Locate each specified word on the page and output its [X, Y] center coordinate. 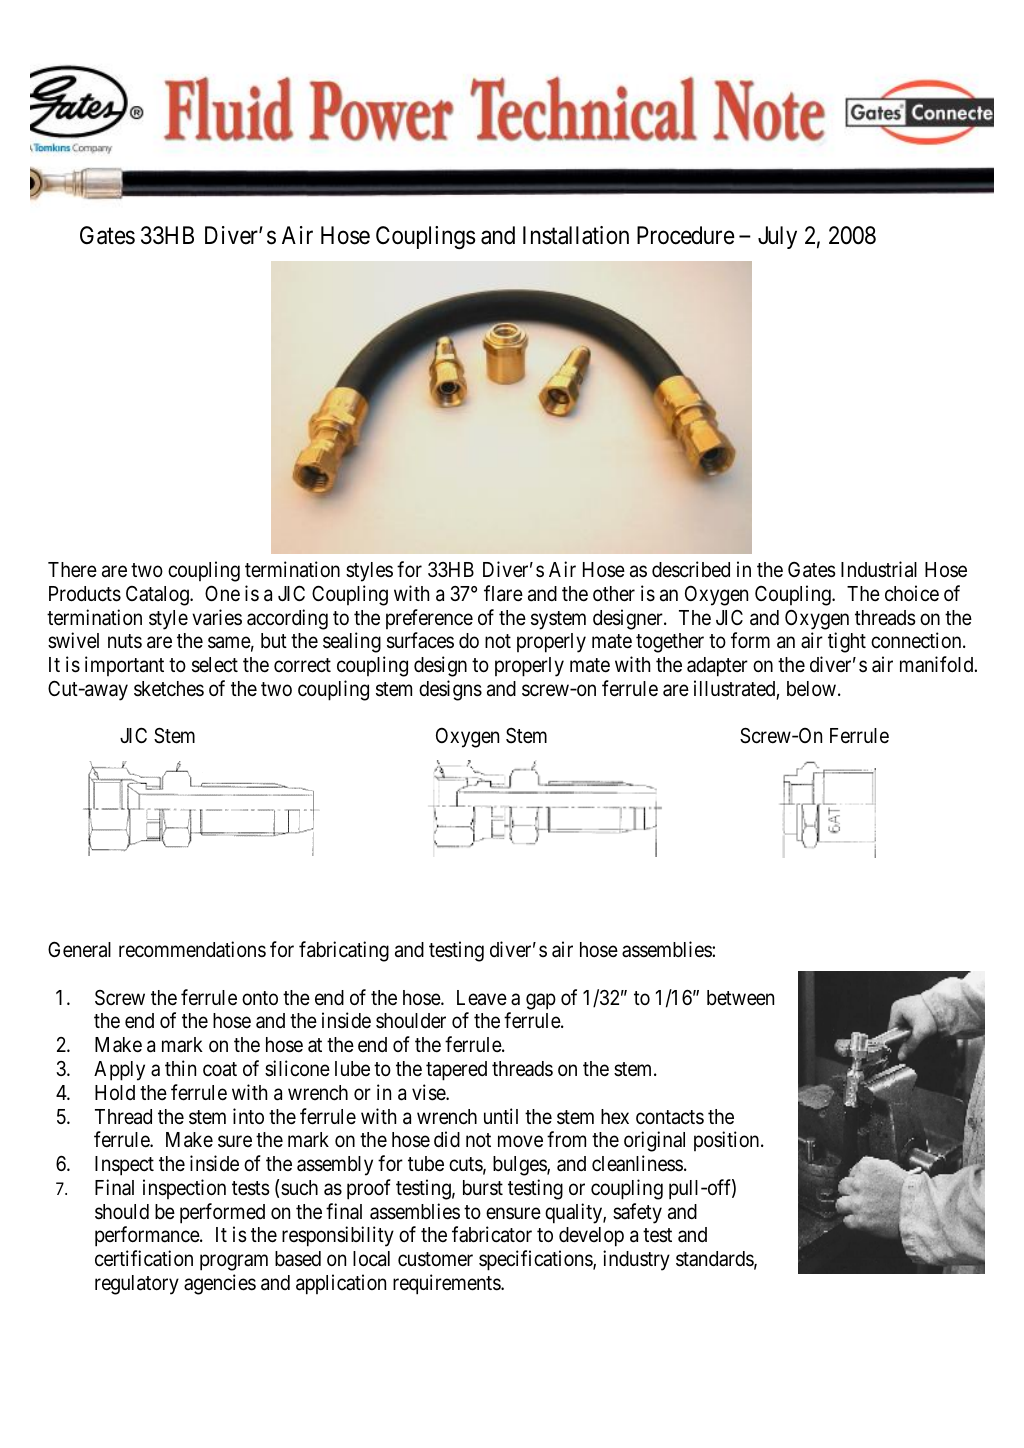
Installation [576, 235]
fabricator [492, 1234]
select [215, 665]
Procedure [686, 235]
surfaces [420, 640]
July [777, 237]
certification [144, 1258]
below [811, 688]
